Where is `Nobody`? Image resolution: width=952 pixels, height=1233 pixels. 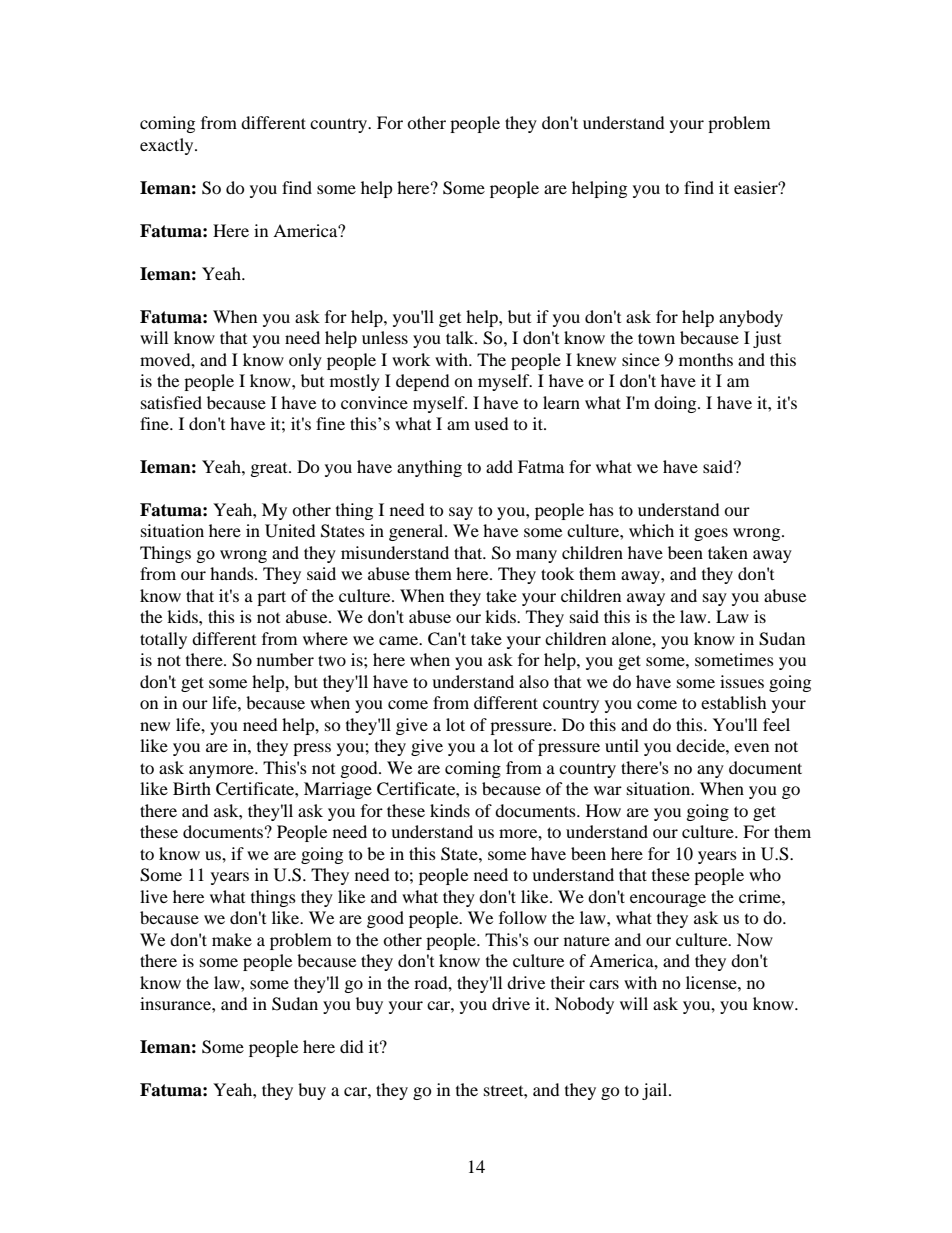
Nobody is located at coordinates (584, 1005).
